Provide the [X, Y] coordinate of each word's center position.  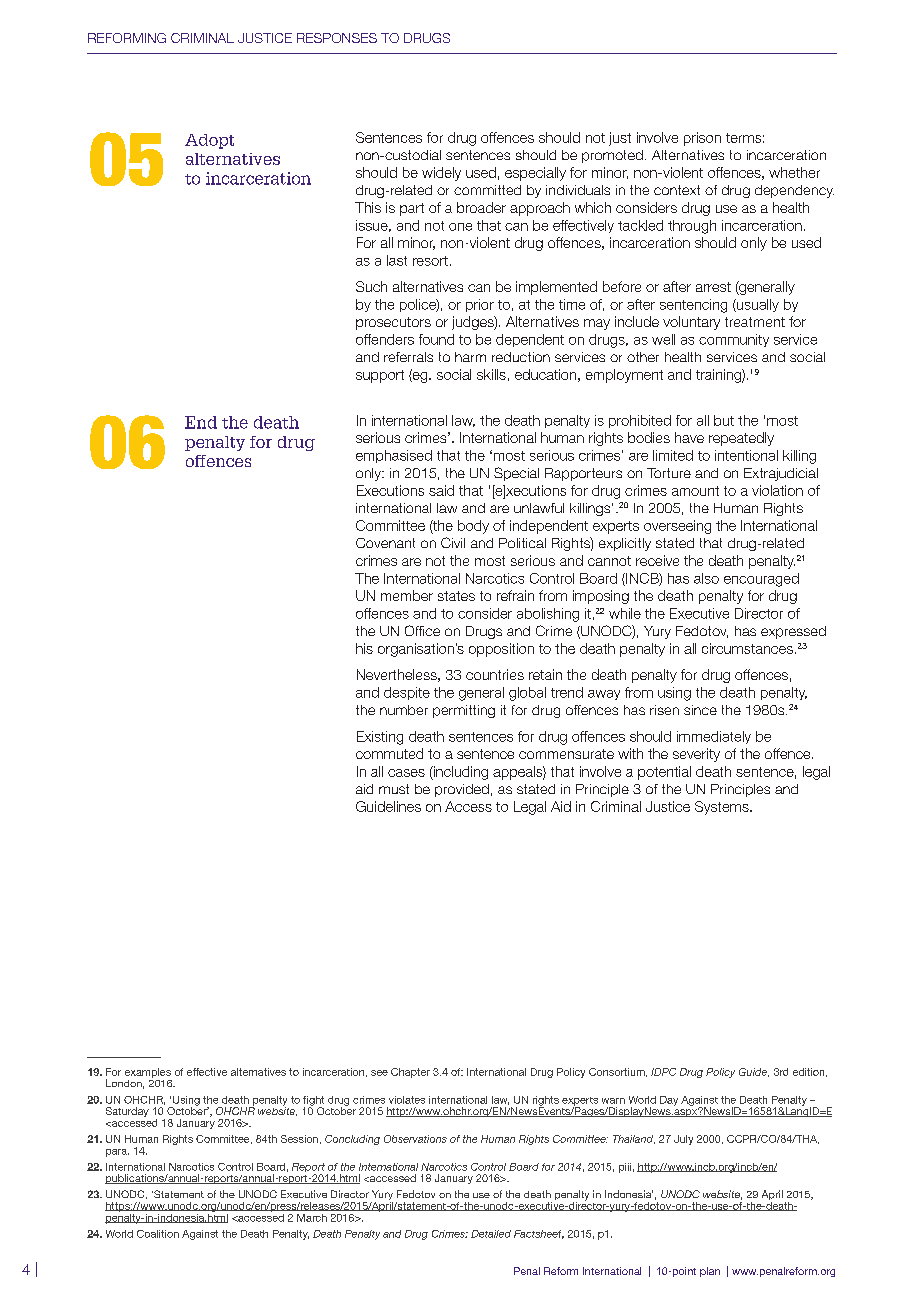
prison [702, 139]
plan [710, 1272]
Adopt [209, 141]
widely [441, 174]
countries [495, 674]
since [700, 710]
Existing [380, 738]
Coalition [158, 1234]
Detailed [491, 1234]
